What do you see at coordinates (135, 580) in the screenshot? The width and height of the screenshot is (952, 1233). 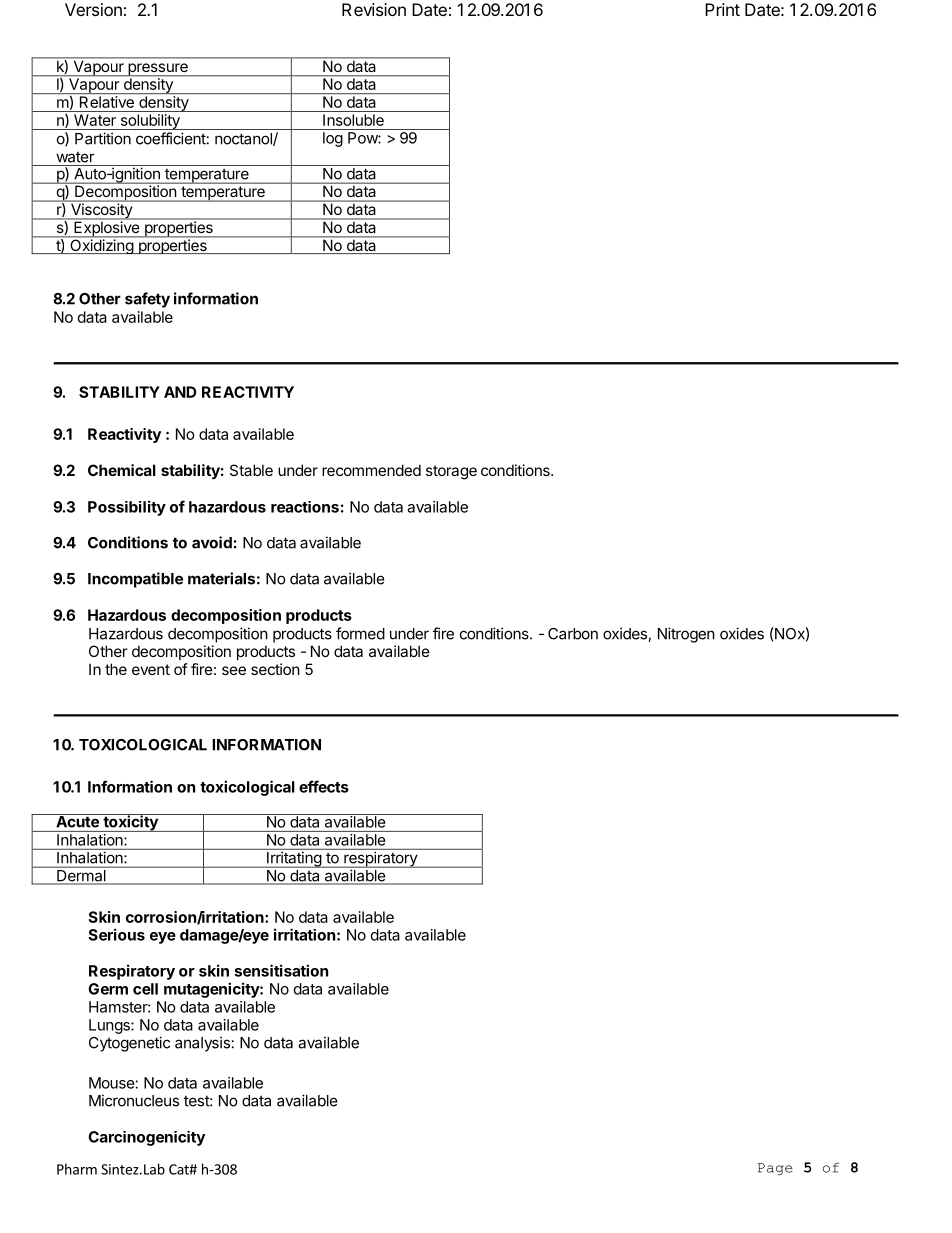 I see `Incompatible` at bounding box center [135, 580].
